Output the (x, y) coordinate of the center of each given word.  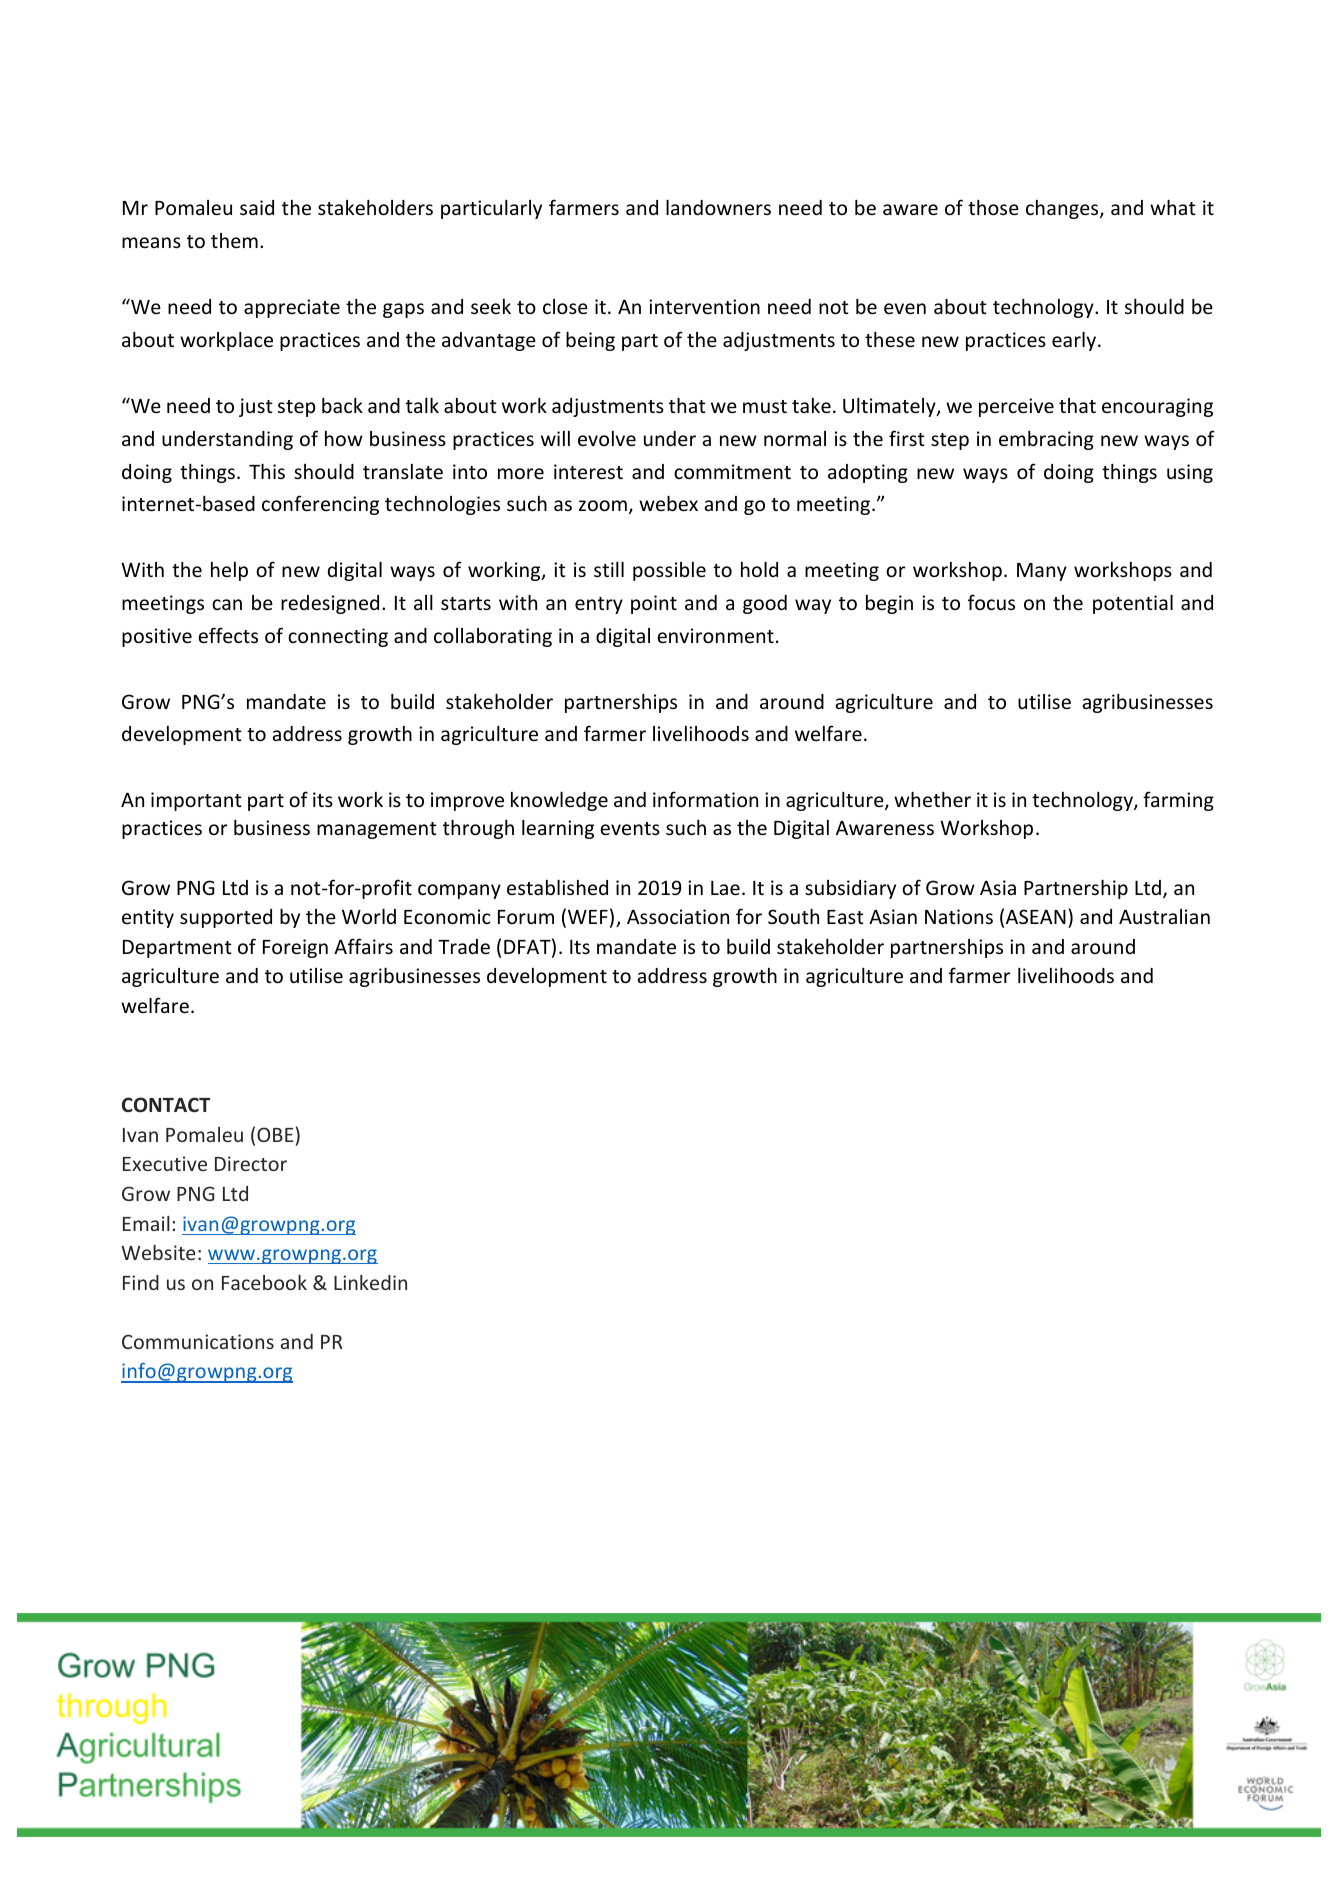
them (234, 240)
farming (1178, 801)
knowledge (559, 801)
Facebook (264, 1282)
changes (1063, 209)
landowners (718, 207)
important (196, 801)
